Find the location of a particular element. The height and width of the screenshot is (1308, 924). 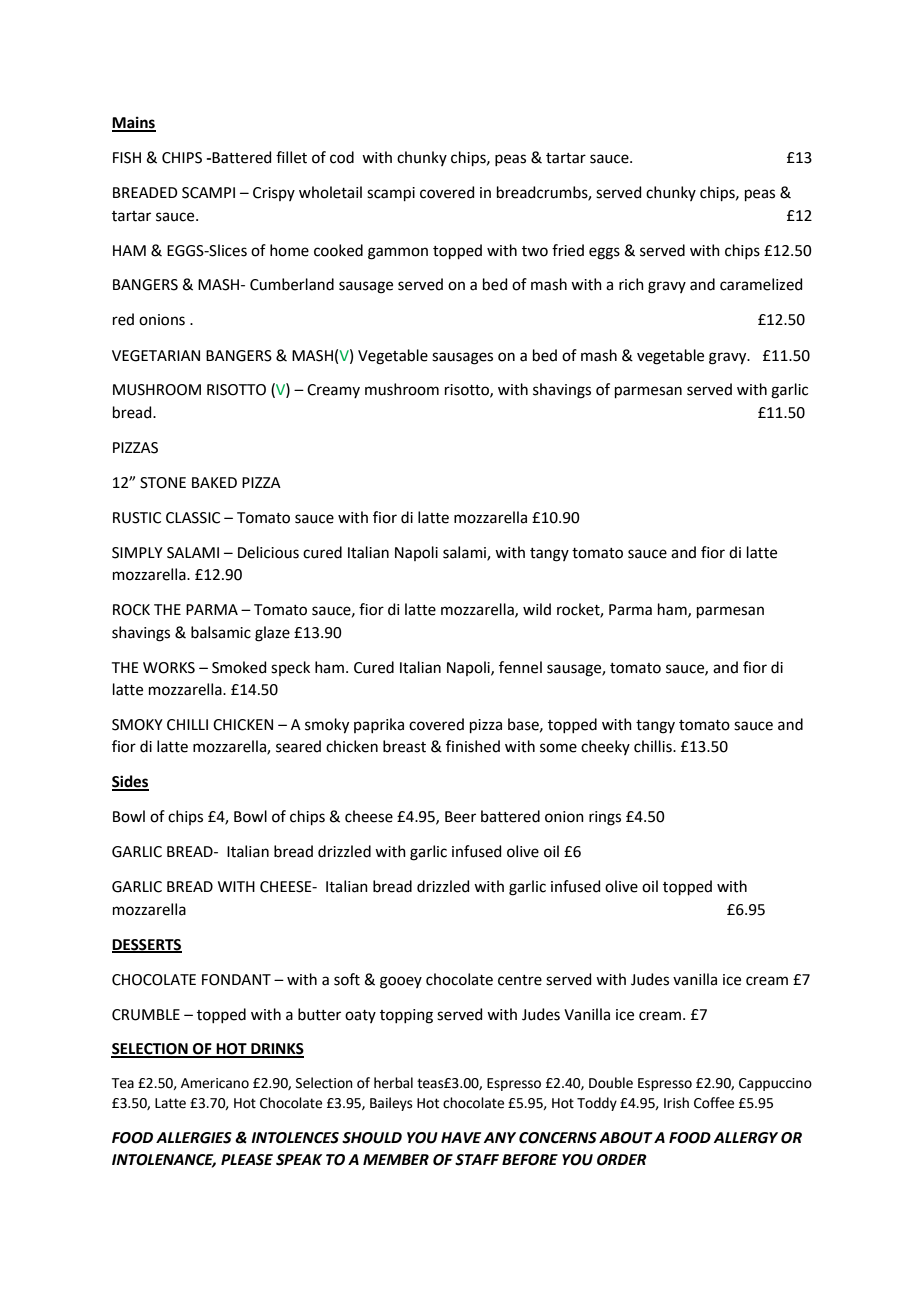

FISH is located at coordinates (127, 158).
